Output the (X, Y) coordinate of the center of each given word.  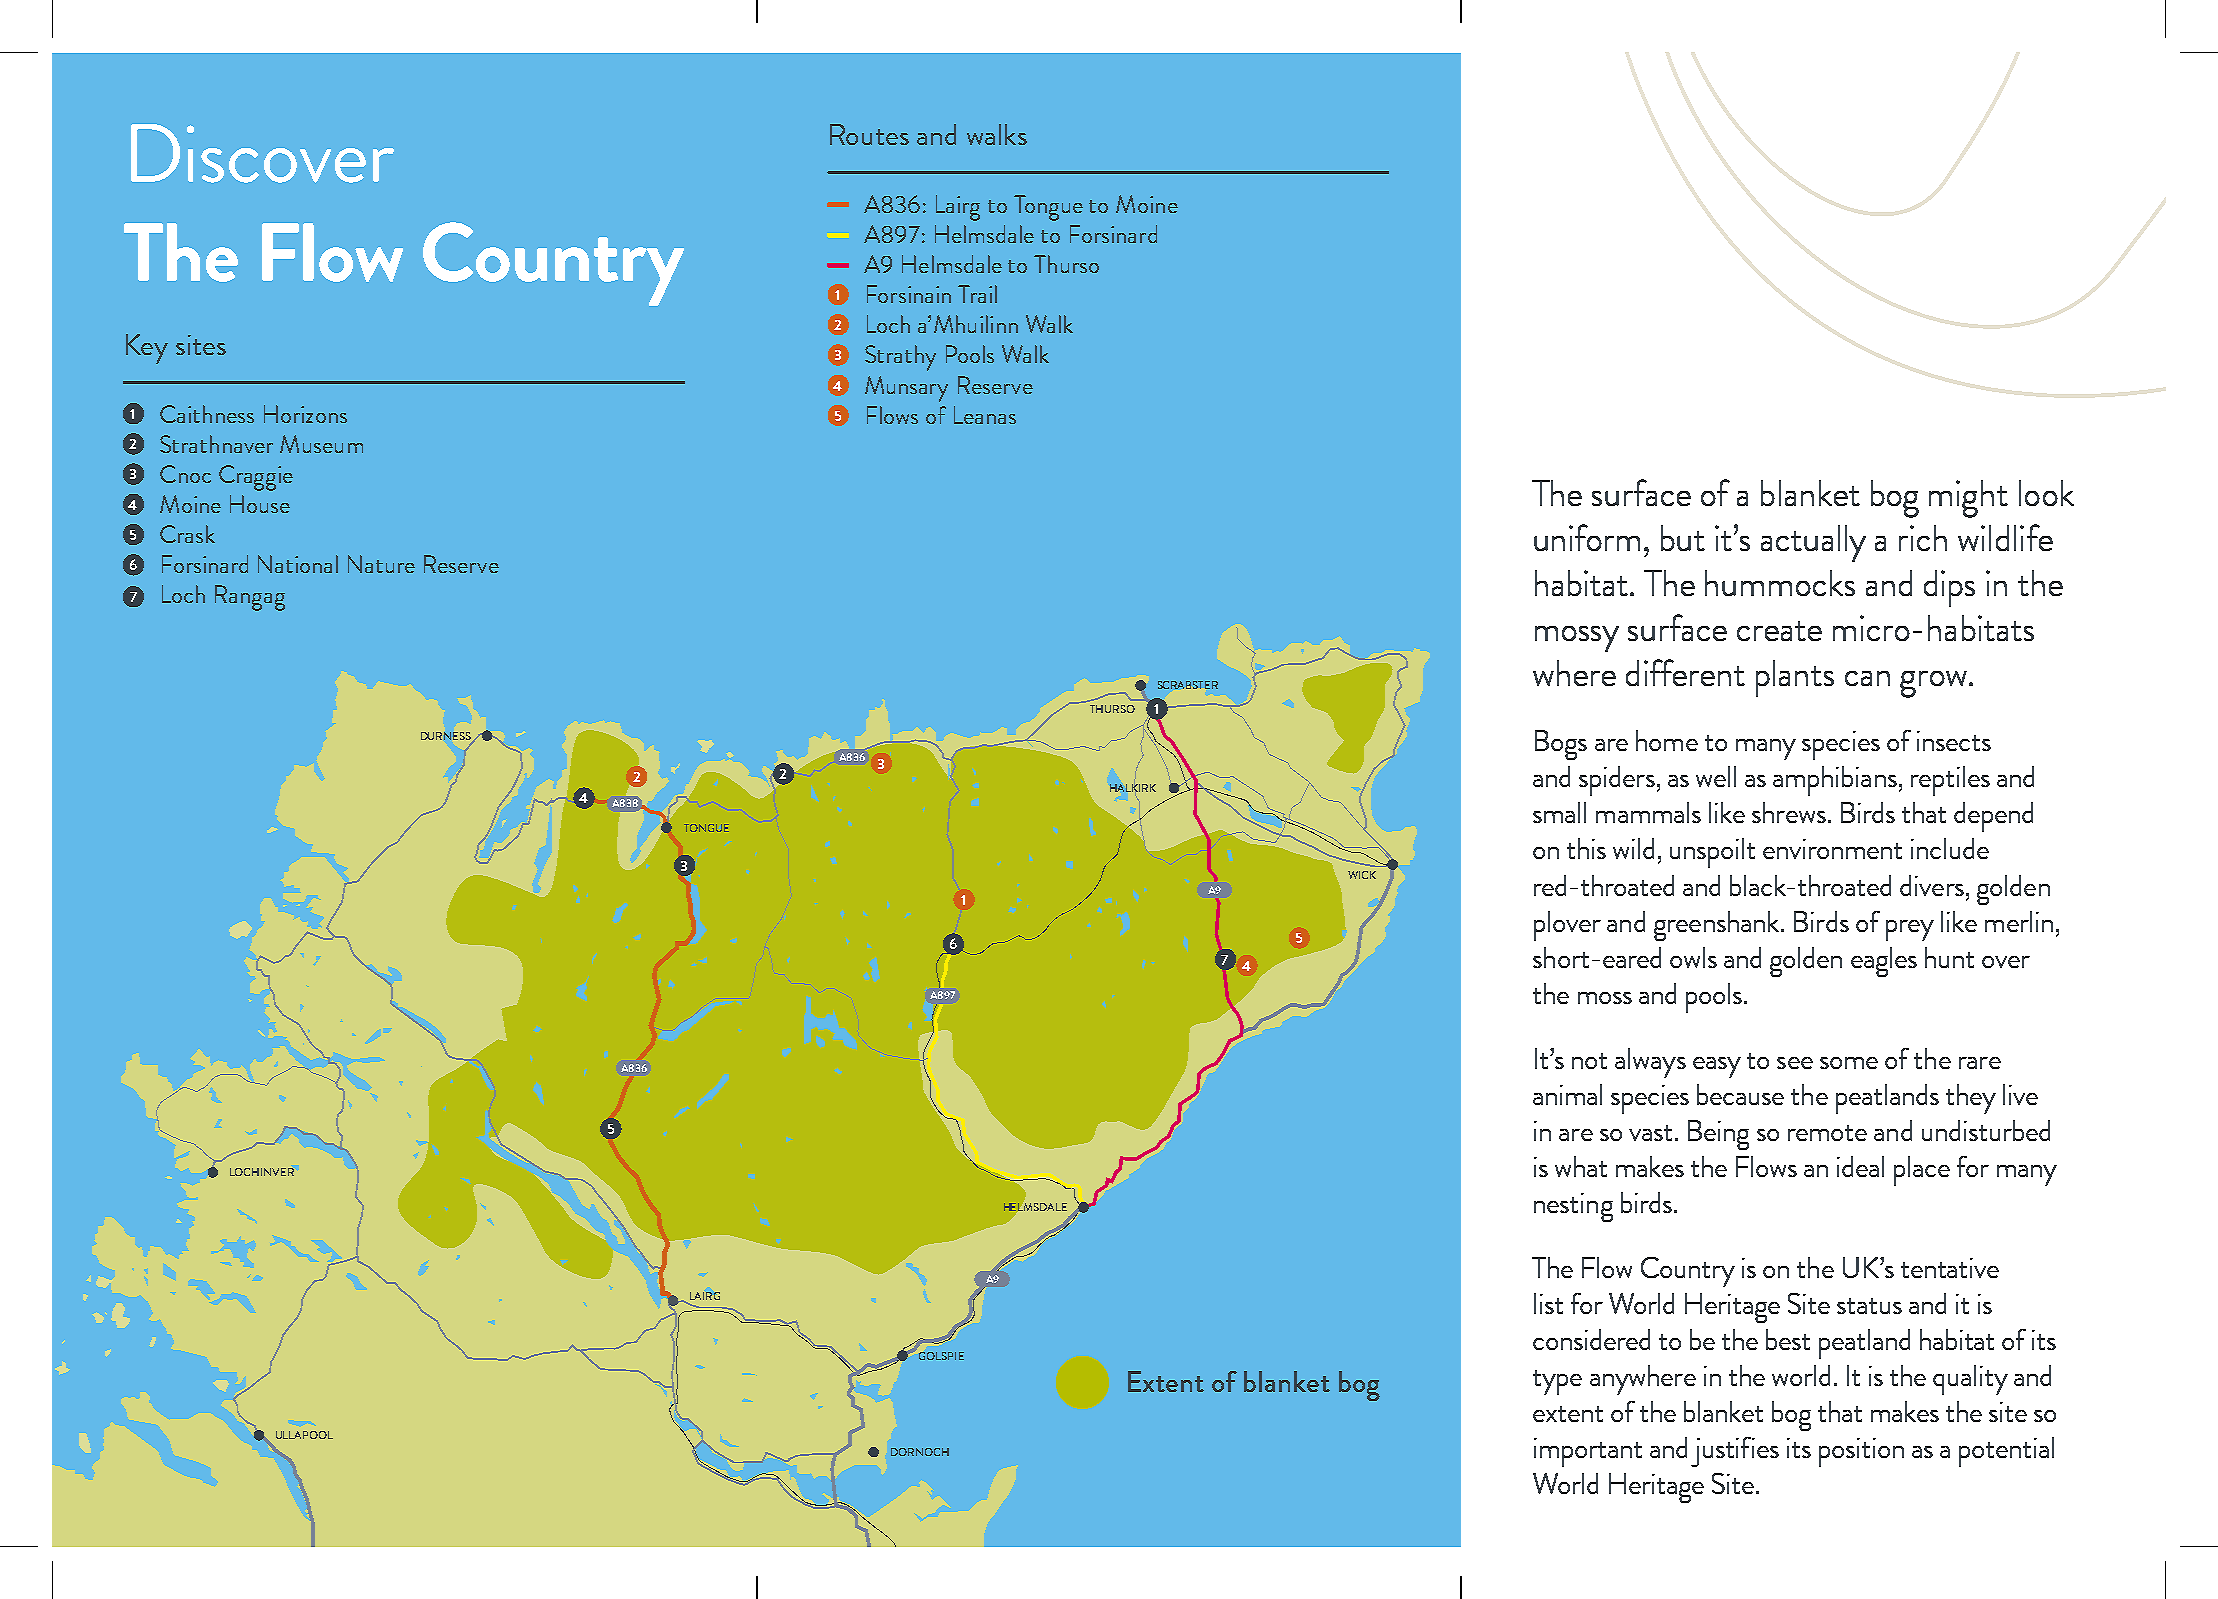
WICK (1362, 875)
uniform (1587, 537)
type (1557, 1382)
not (1589, 1061)
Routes (869, 134)
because (1740, 1094)
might (1968, 499)
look (2046, 493)
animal (1567, 1094)
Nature (381, 564)
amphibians (1835, 781)
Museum (321, 444)
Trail (977, 294)
